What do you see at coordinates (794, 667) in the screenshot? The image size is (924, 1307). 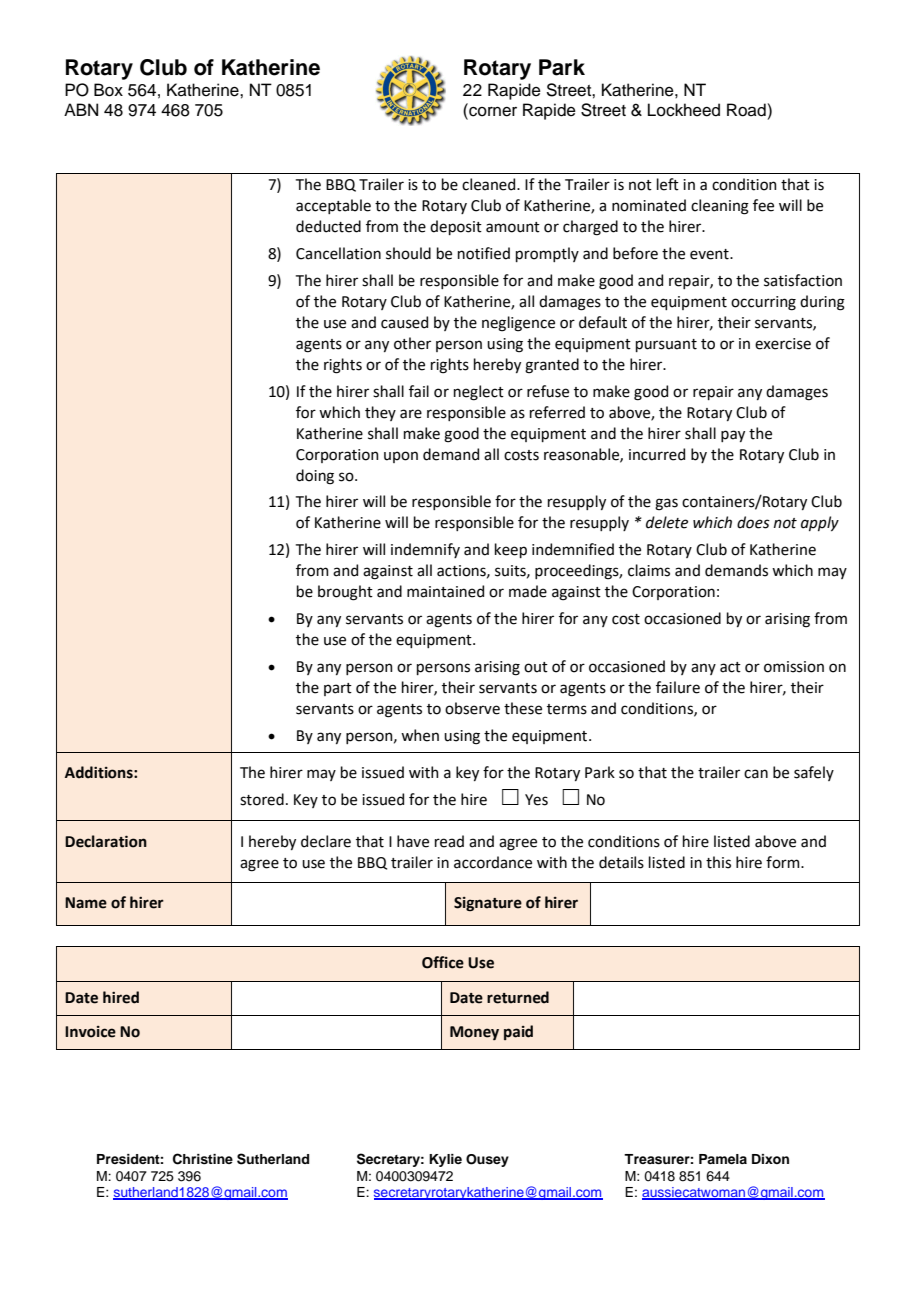 I see `omission` at bounding box center [794, 667].
